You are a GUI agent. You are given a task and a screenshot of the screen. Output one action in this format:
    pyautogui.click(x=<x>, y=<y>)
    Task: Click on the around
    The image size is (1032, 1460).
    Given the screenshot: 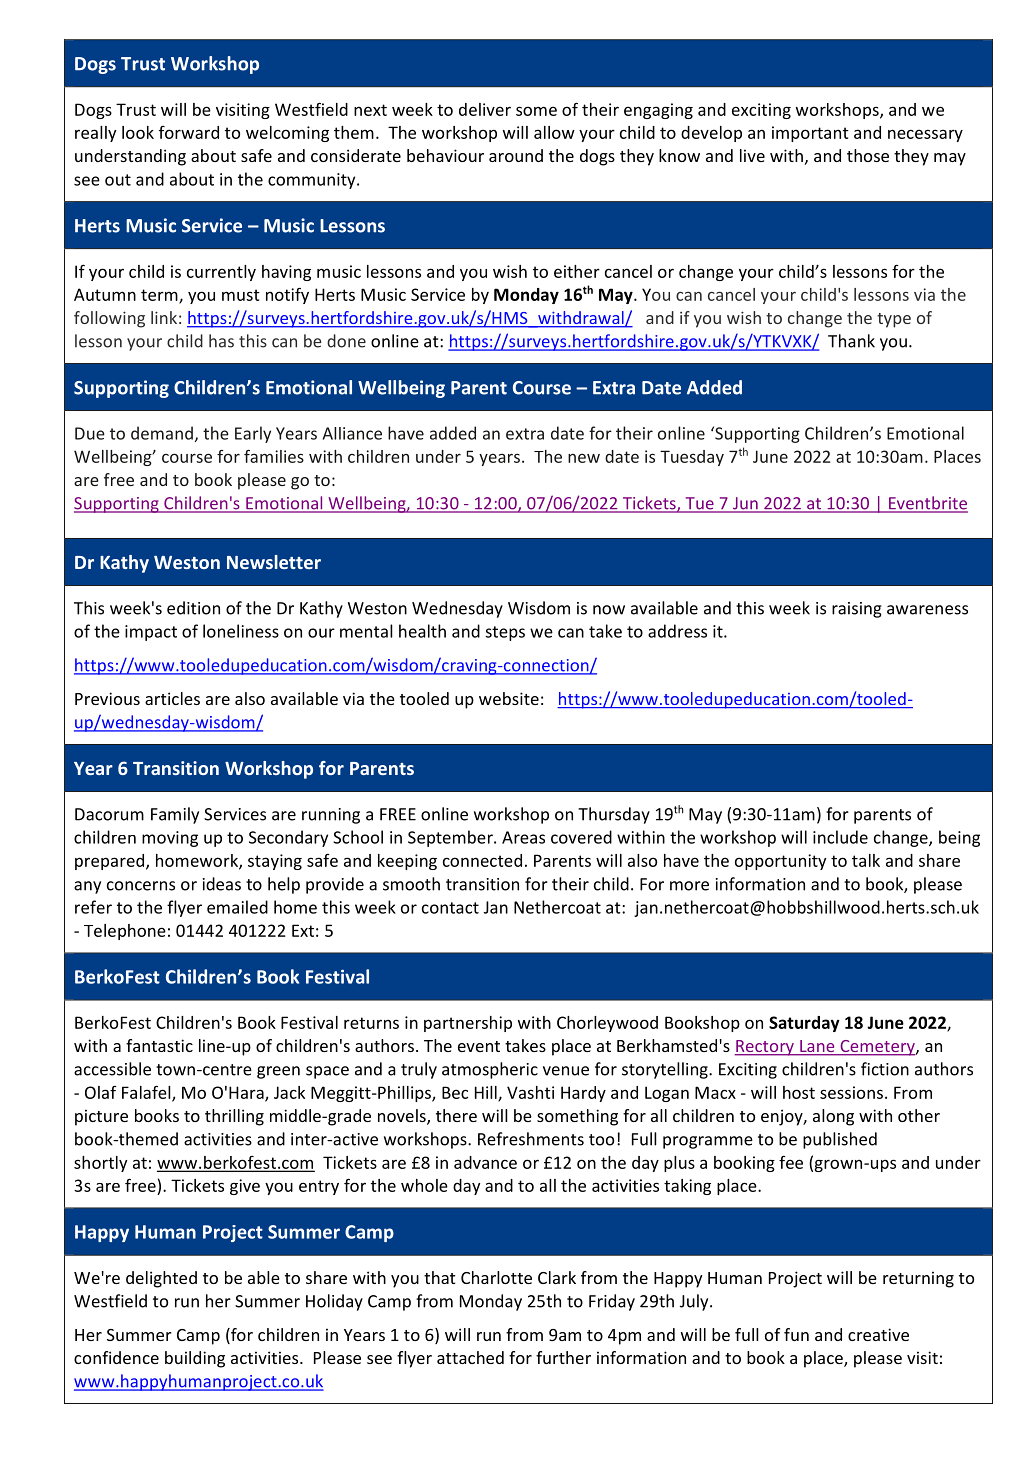 What is the action you would take?
    pyautogui.click(x=516, y=155)
